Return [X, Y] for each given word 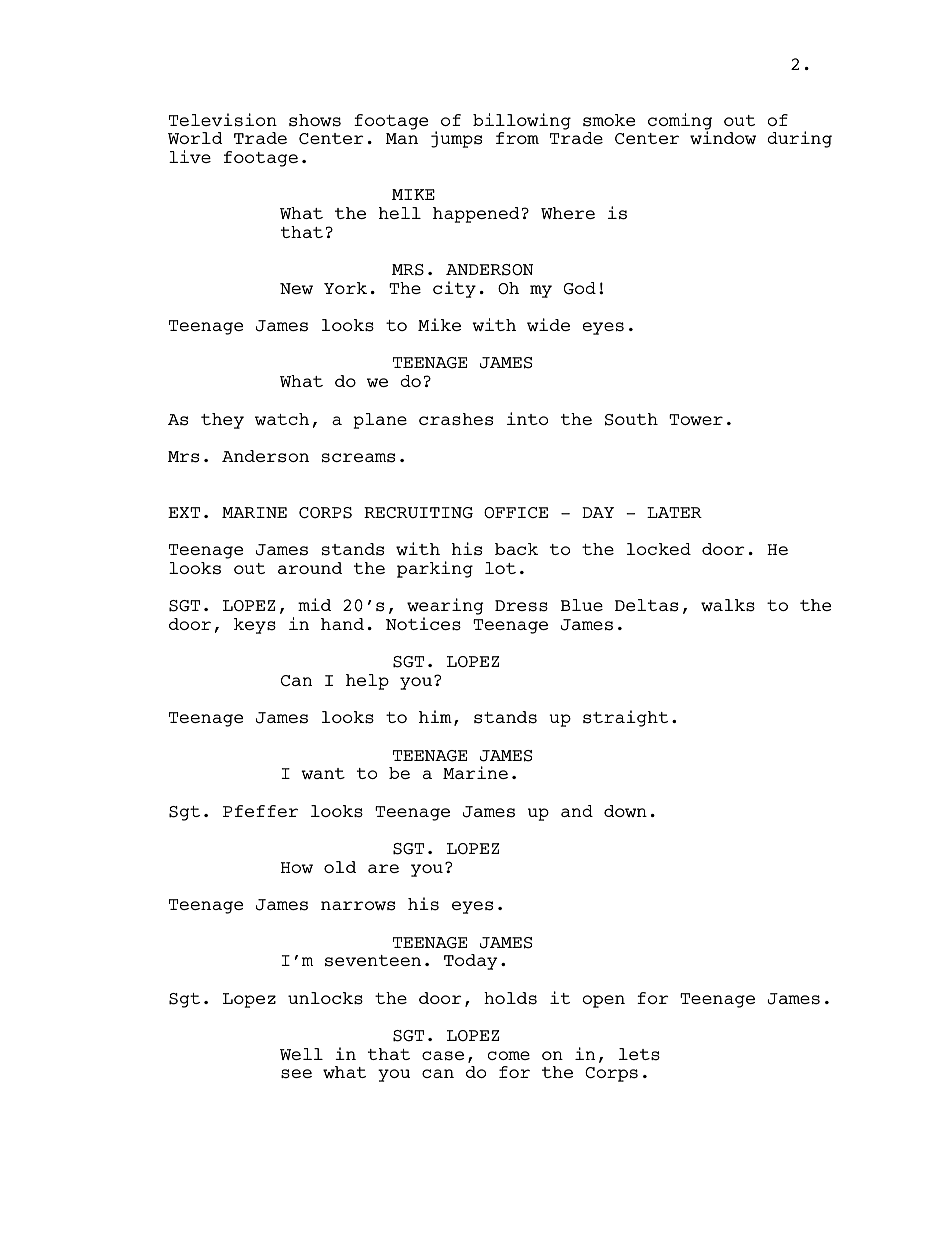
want [323, 773]
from [517, 138]
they [222, 421]
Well [301, 1054]
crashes [456, 419]
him [435, 716]
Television [223, 120]
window [723, 137]
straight [625, 718]
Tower [696, 419]
